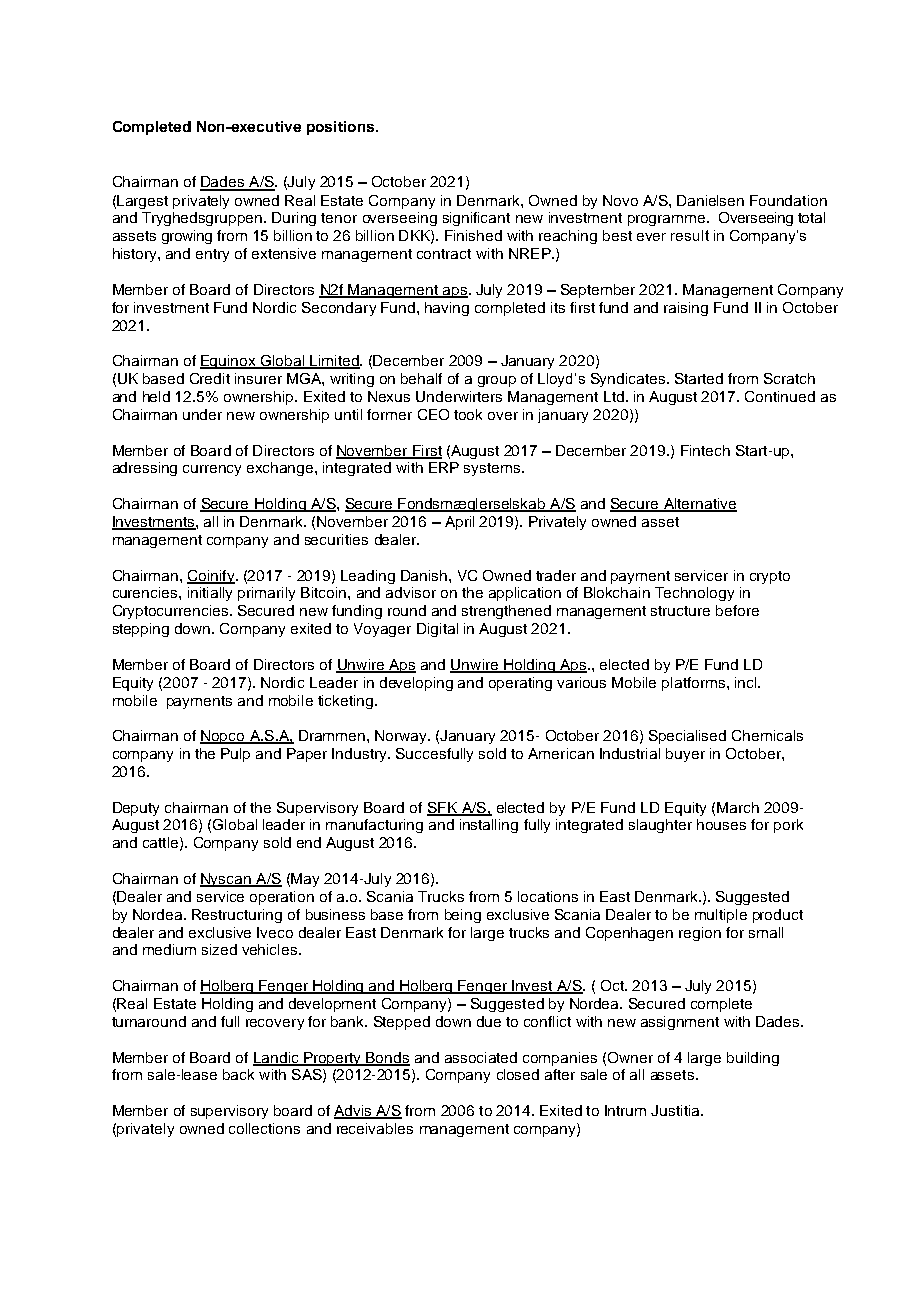 The width and height of the page is (924, 1308). I want to click on Equinox, so click(229, 362).
